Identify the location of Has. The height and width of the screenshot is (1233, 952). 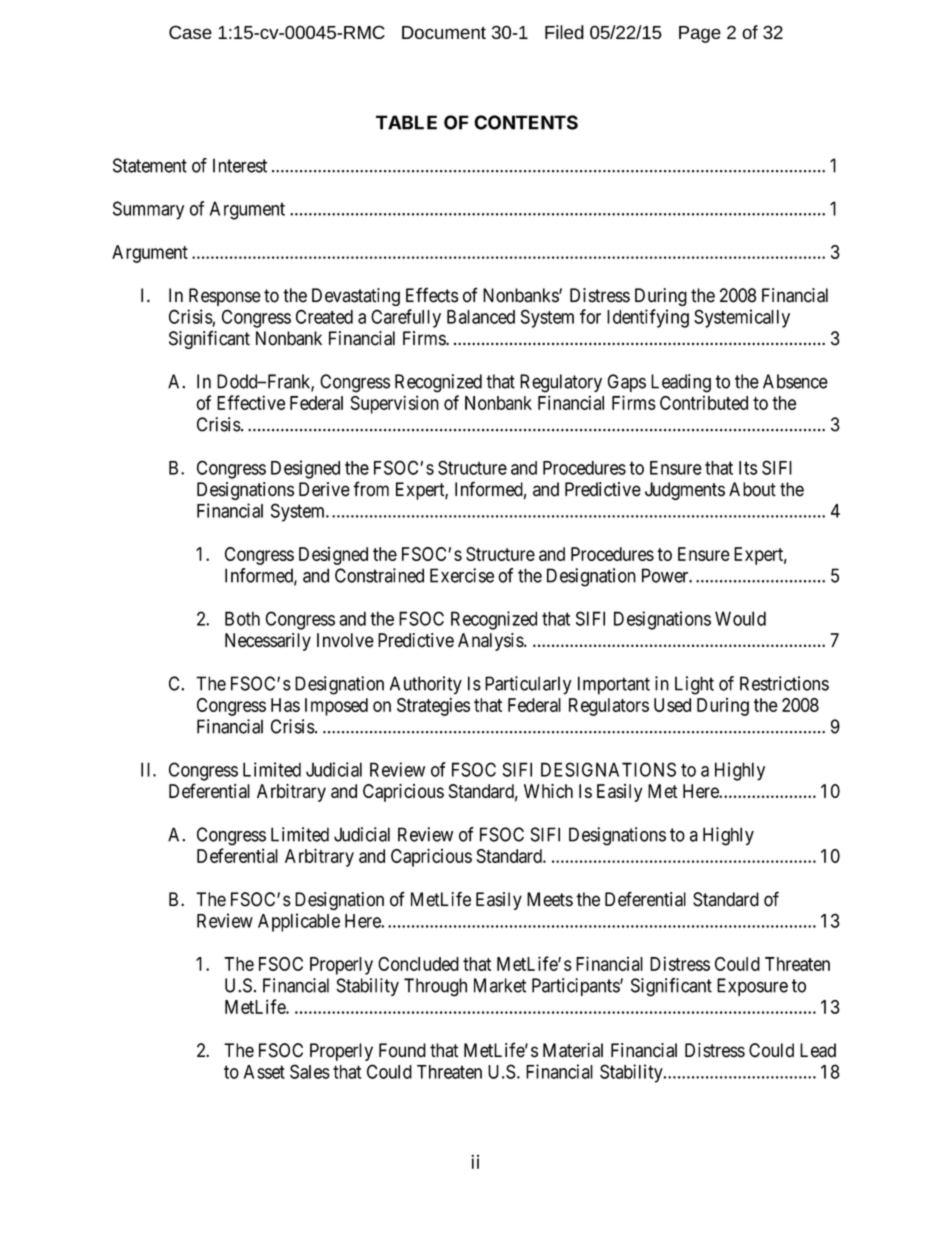
(285, 705).
